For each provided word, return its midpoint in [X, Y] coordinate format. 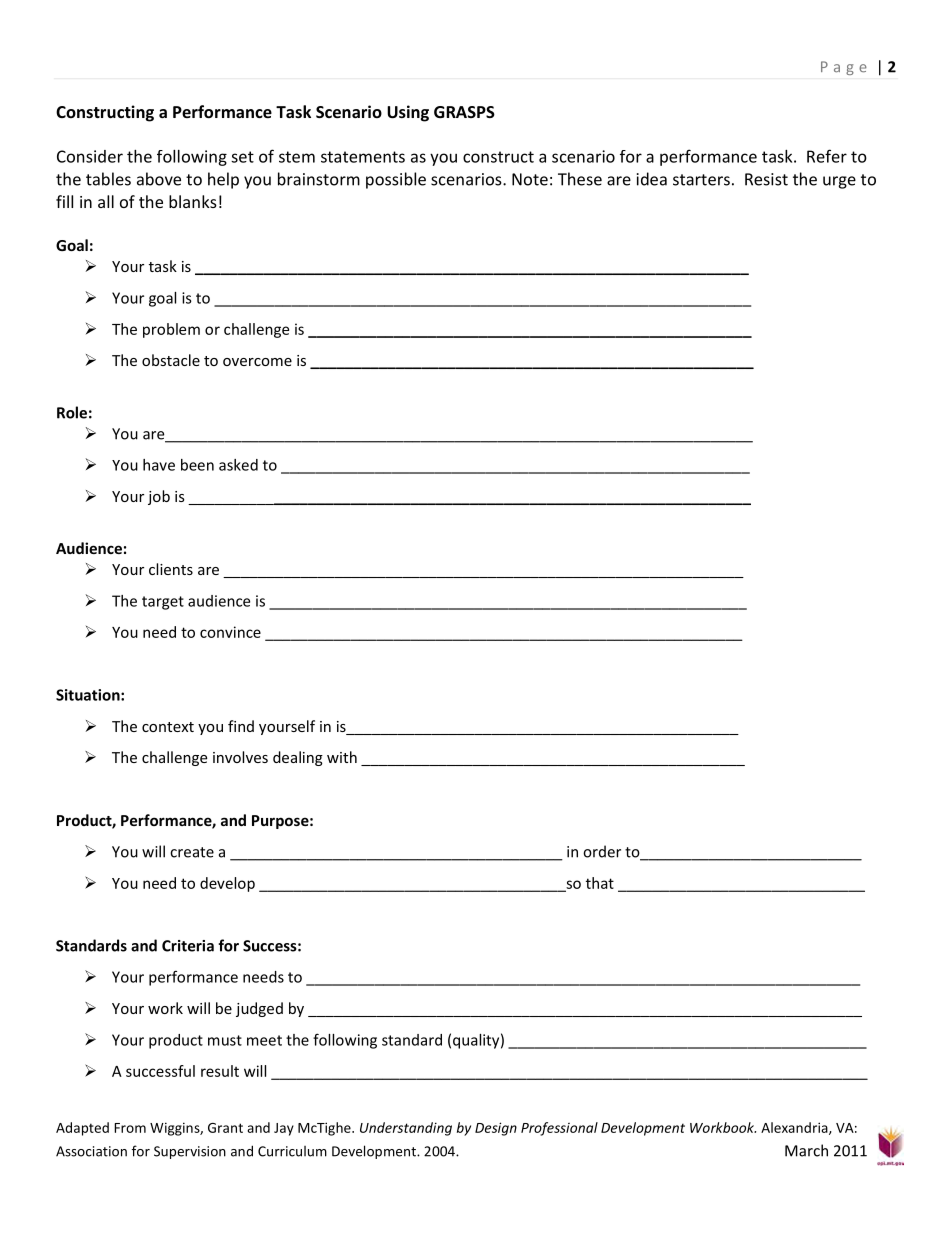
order [602, 851]
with [342, 757]
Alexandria [795, 1128]
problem [171, 330]
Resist [766, 179]
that [600, 883]
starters [701, 180]
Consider [90, 156]
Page [844, 68]
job [159, 497]
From [130, 1128]
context [168, 727]
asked [238, 465]
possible [396, 180]
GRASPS [464, 112]
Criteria [188, 946]
